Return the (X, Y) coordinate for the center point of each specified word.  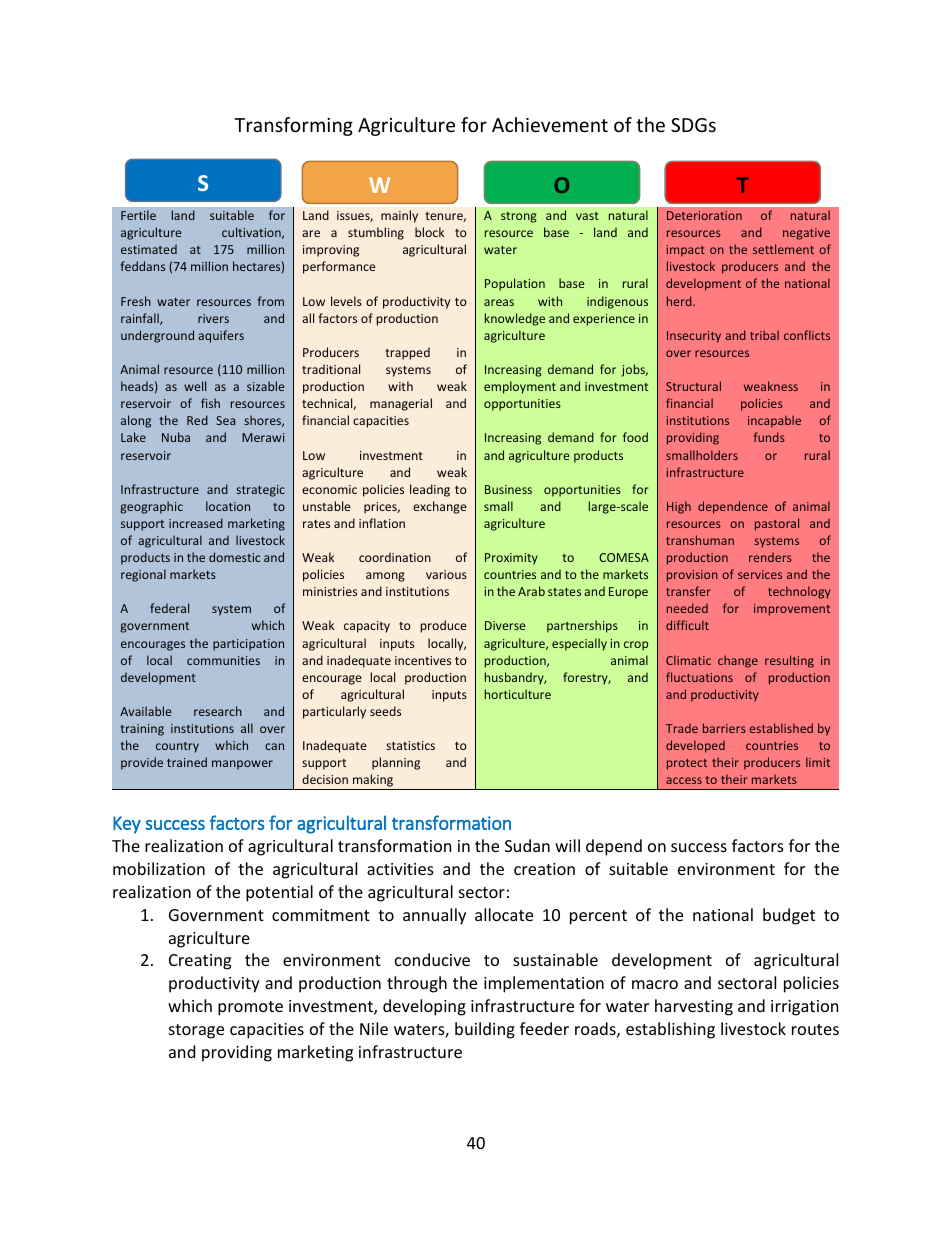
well (195, 386)
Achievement (550, 124)
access (684, 780)
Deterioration (704, 215)
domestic (234, 557)
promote (250, 1008)
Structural (693, 386)
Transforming (293, 126)
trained (187, 762)
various (446, 574)
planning (396, 763)
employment (520, 387)
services (760, 574)
